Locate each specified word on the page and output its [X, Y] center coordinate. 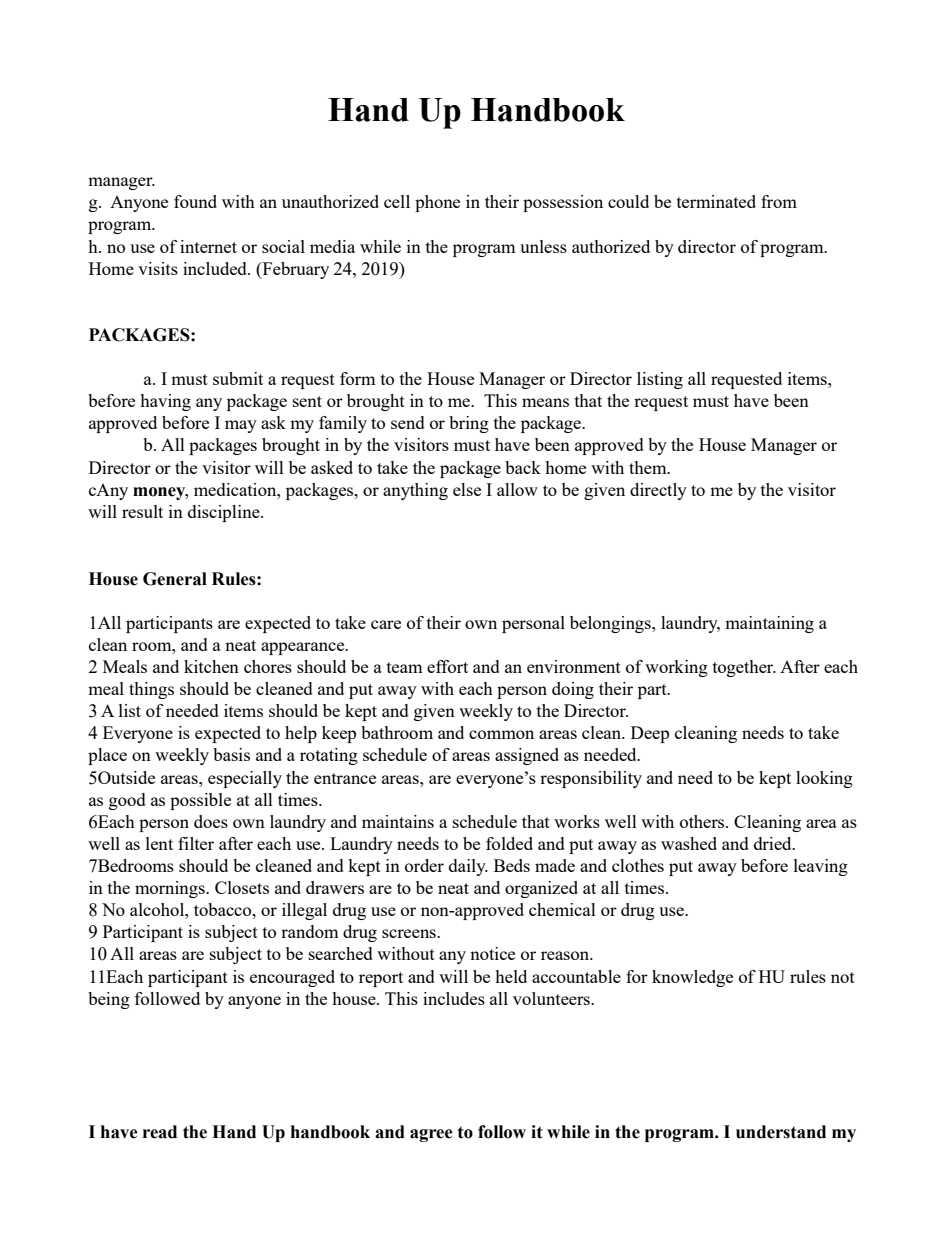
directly [658, 491]
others [703, 821]
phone [437, 203]
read [160, 1132]
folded [509, 843]
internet [208, 246]
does [211, 821]
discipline [225, 513]
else [467, 489]
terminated [716, 201]
